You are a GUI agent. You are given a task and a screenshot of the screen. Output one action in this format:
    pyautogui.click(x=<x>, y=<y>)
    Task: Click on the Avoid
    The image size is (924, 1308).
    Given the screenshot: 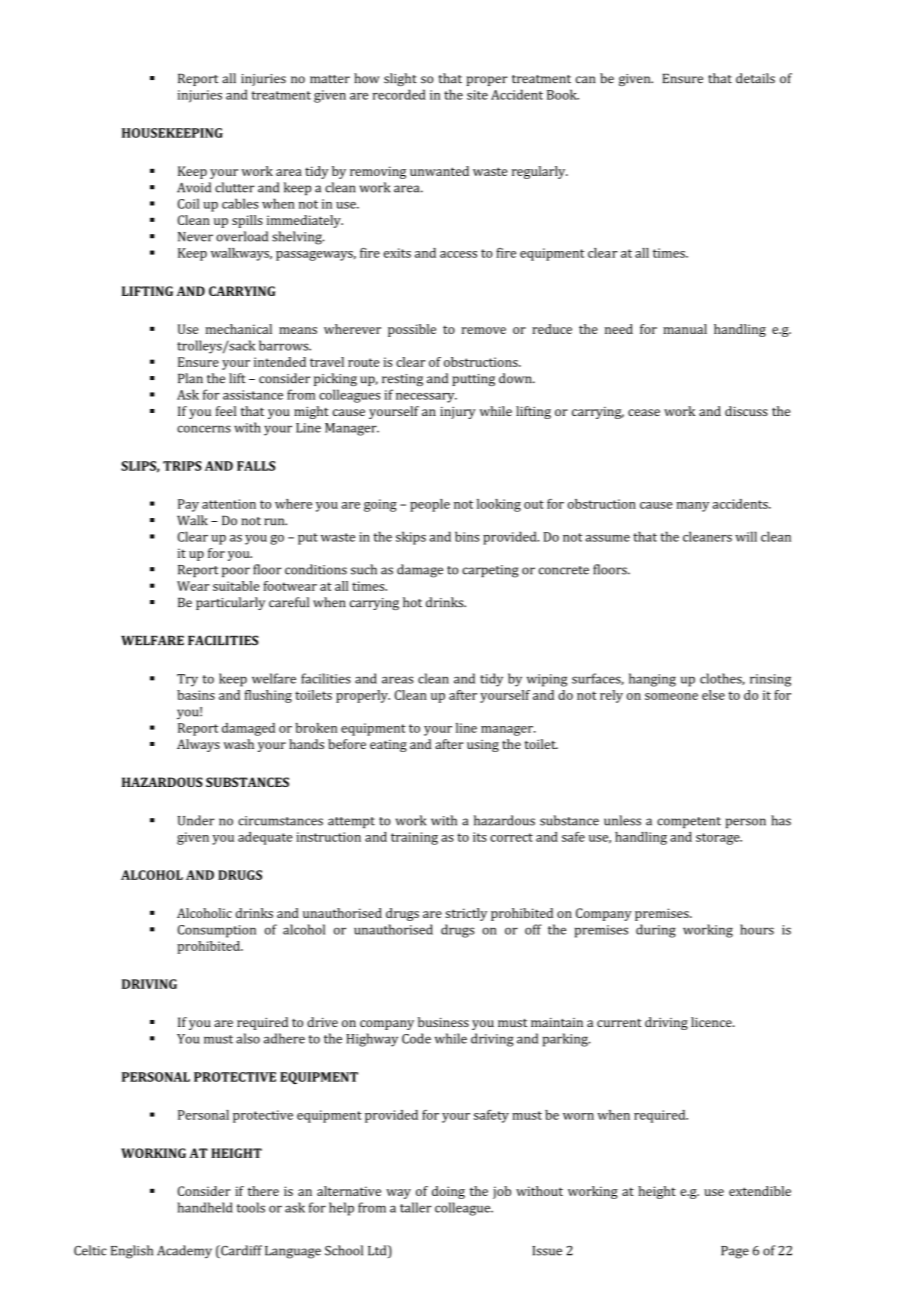 What is the action you would take?
    pyautogui.click(x=194, y=187)
